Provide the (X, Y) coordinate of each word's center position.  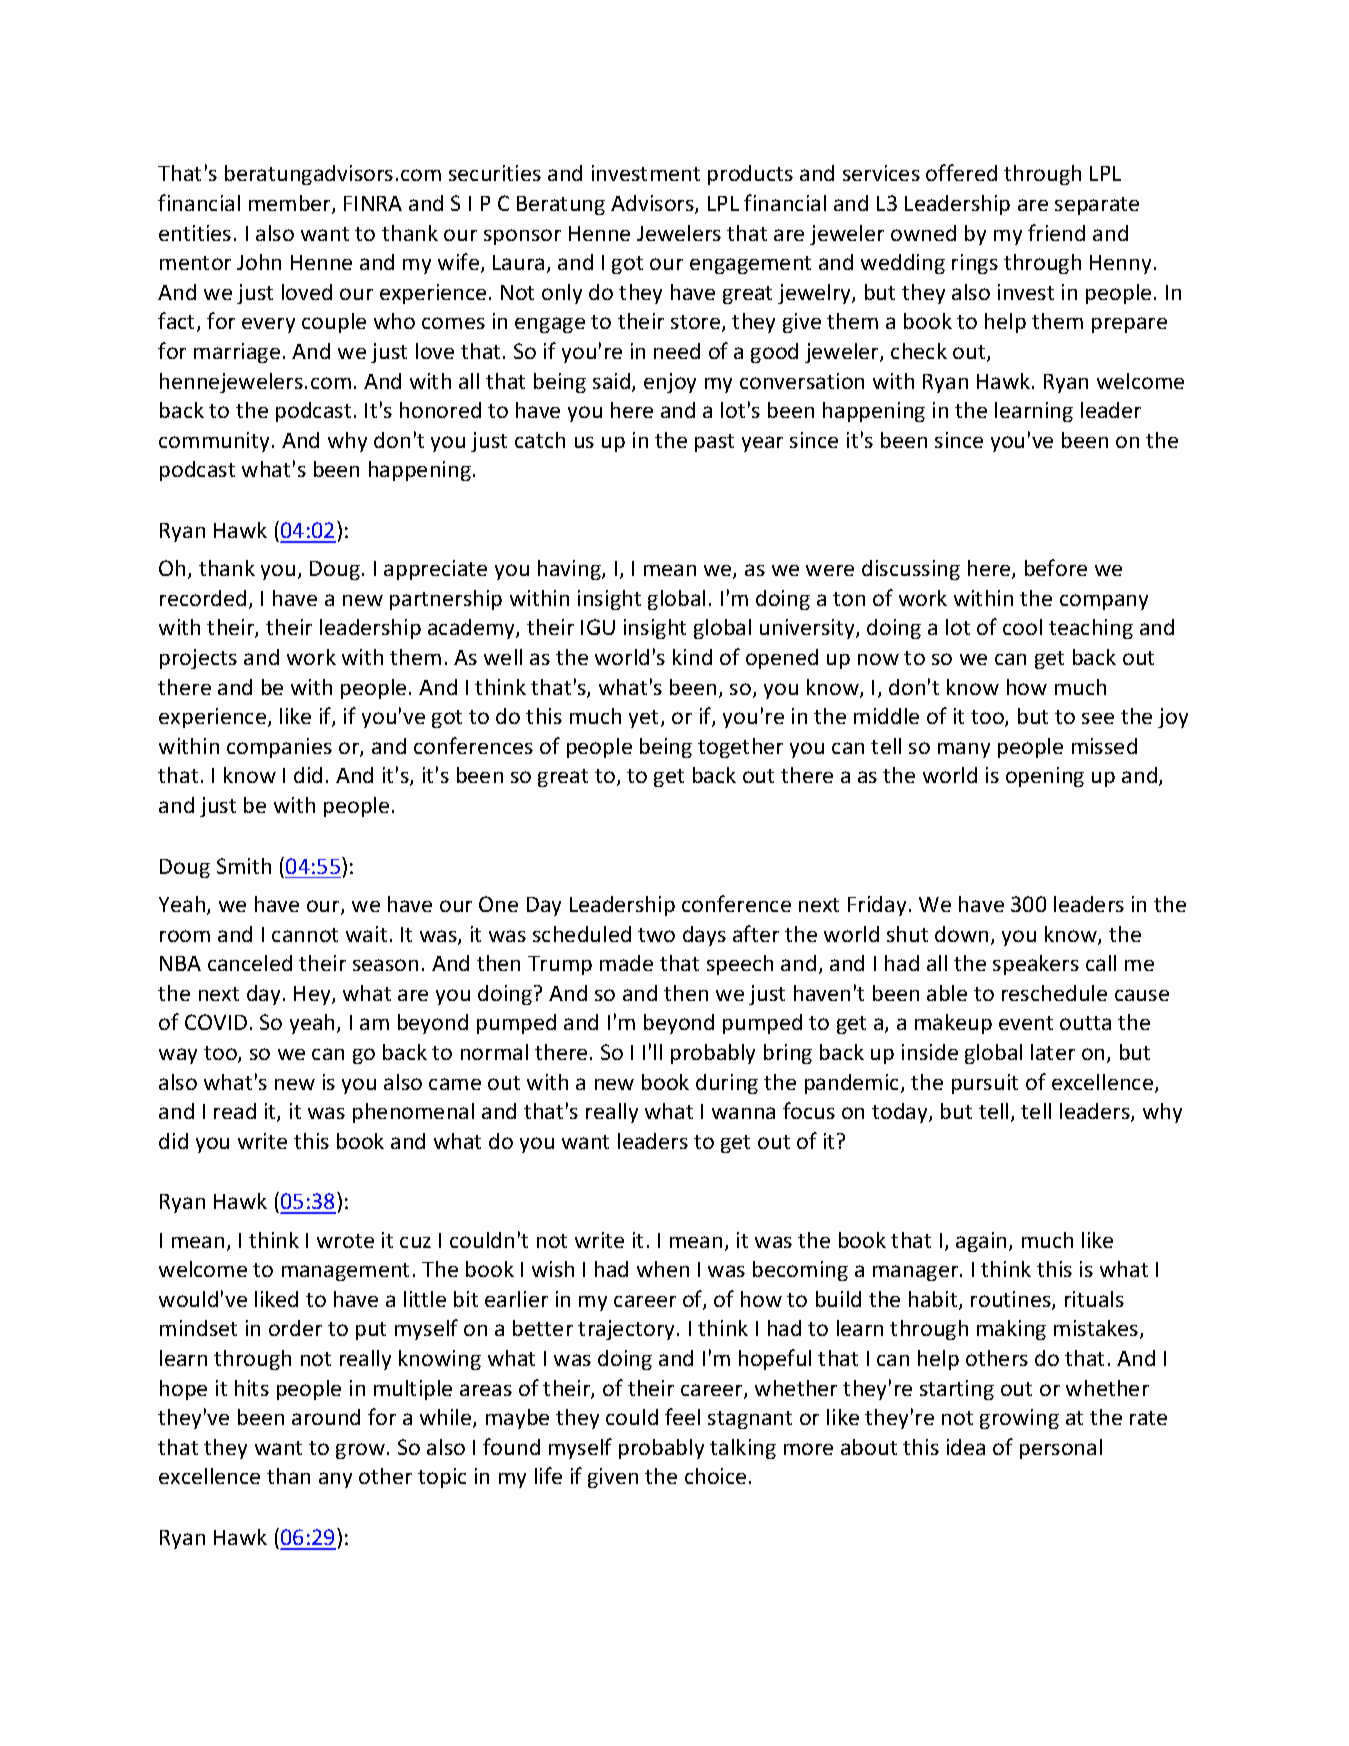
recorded (203, 598)
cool (1022, 627)
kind (692, 657)
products (750, 175)
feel (682, 1416)
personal (1061, 1449)
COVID (216, 1022)
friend (1056, 232)
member (291, 204)
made (626, 963)
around (326, 1417)
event (1026, 1023)
